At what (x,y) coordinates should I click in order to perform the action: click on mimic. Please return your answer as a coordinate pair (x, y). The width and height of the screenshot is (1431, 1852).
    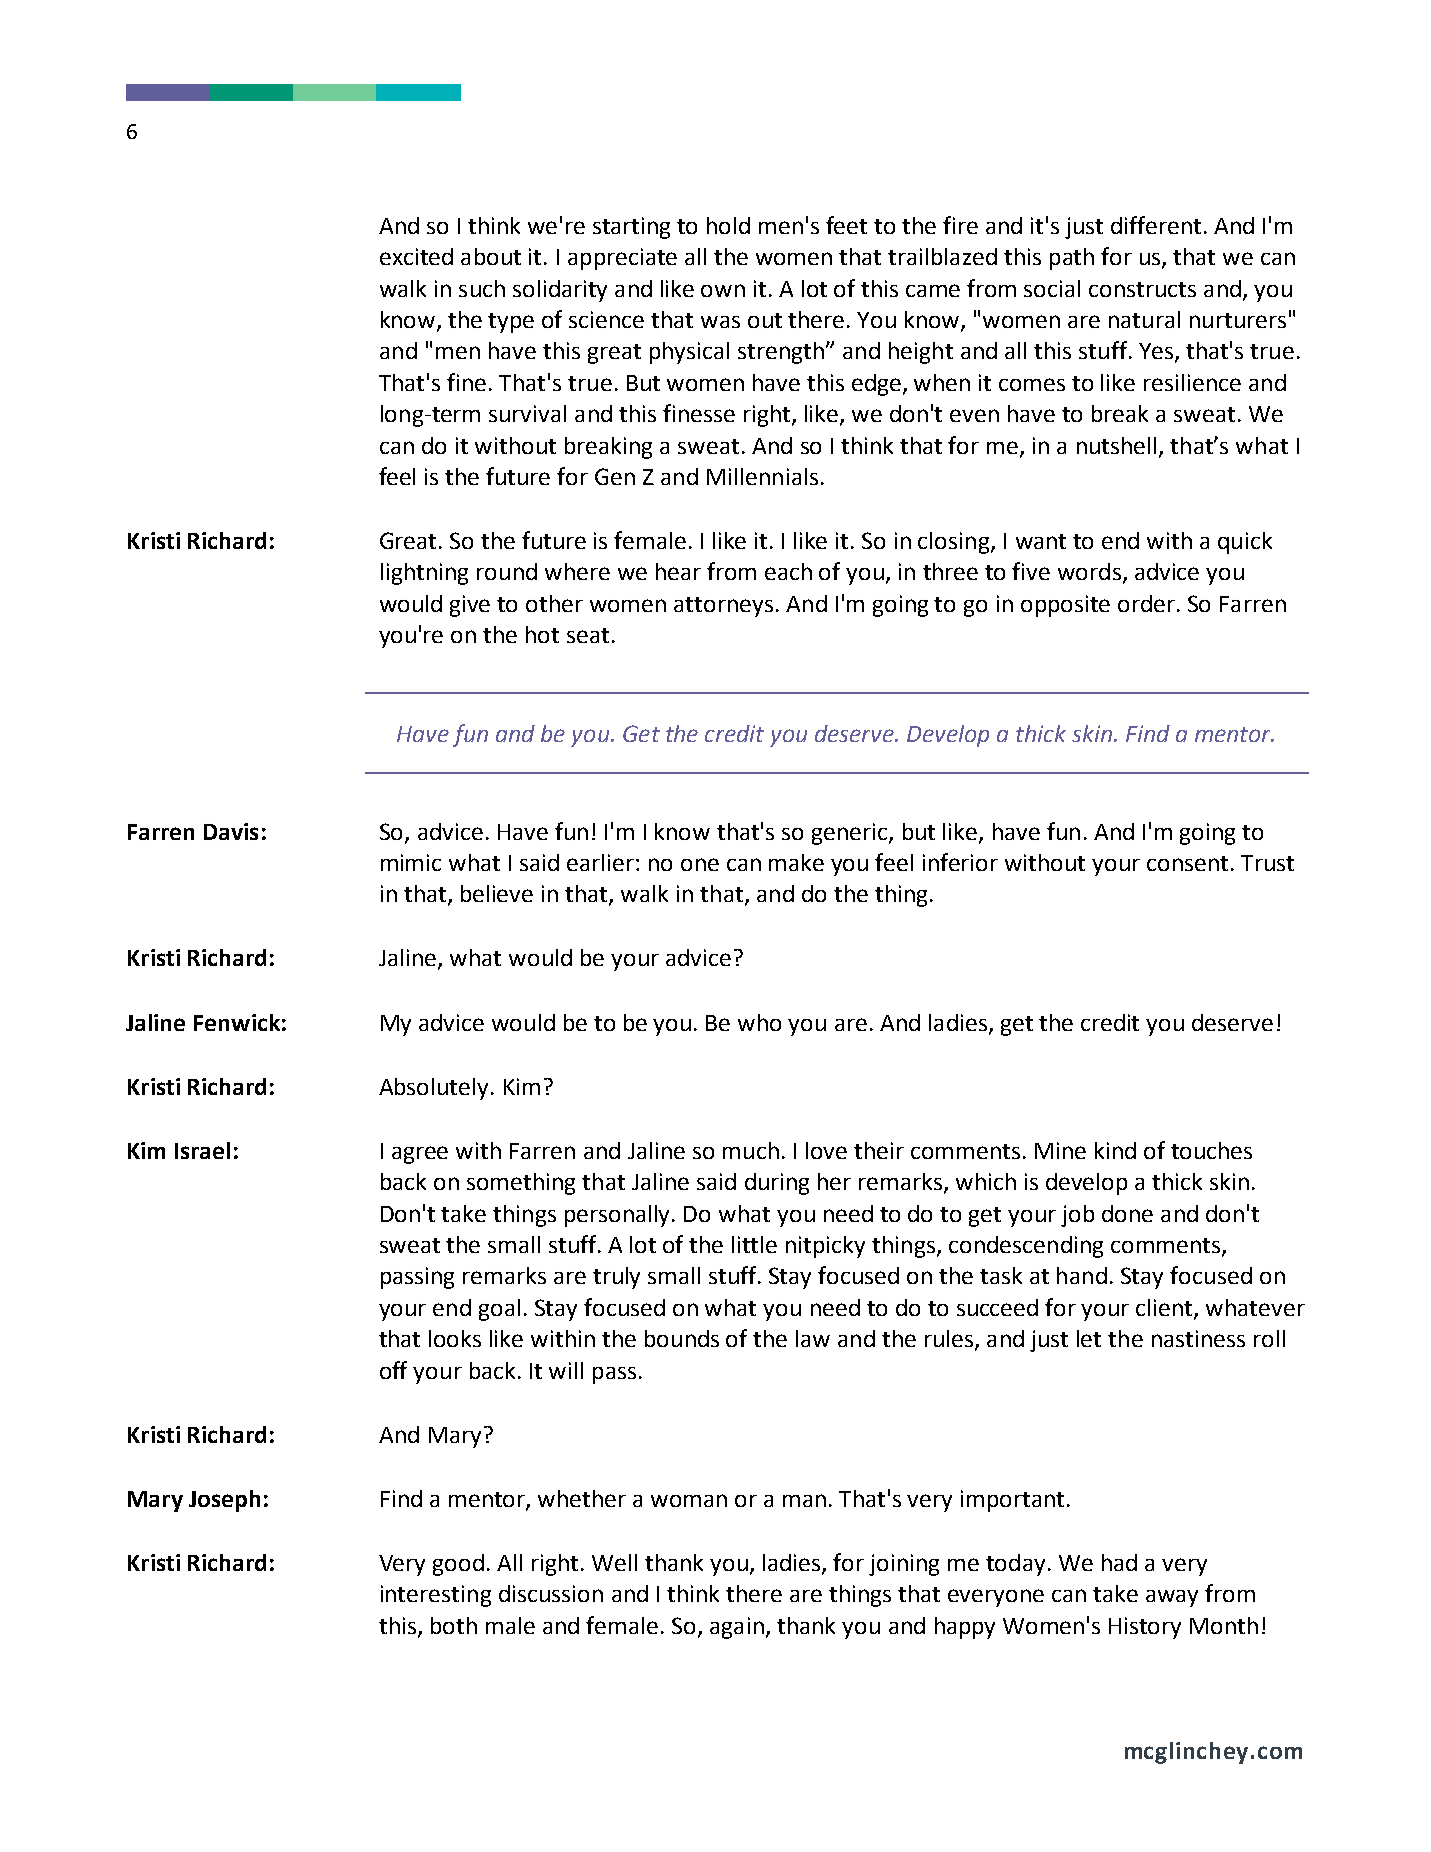
    Looking at the image, I should click on (411, 862).
